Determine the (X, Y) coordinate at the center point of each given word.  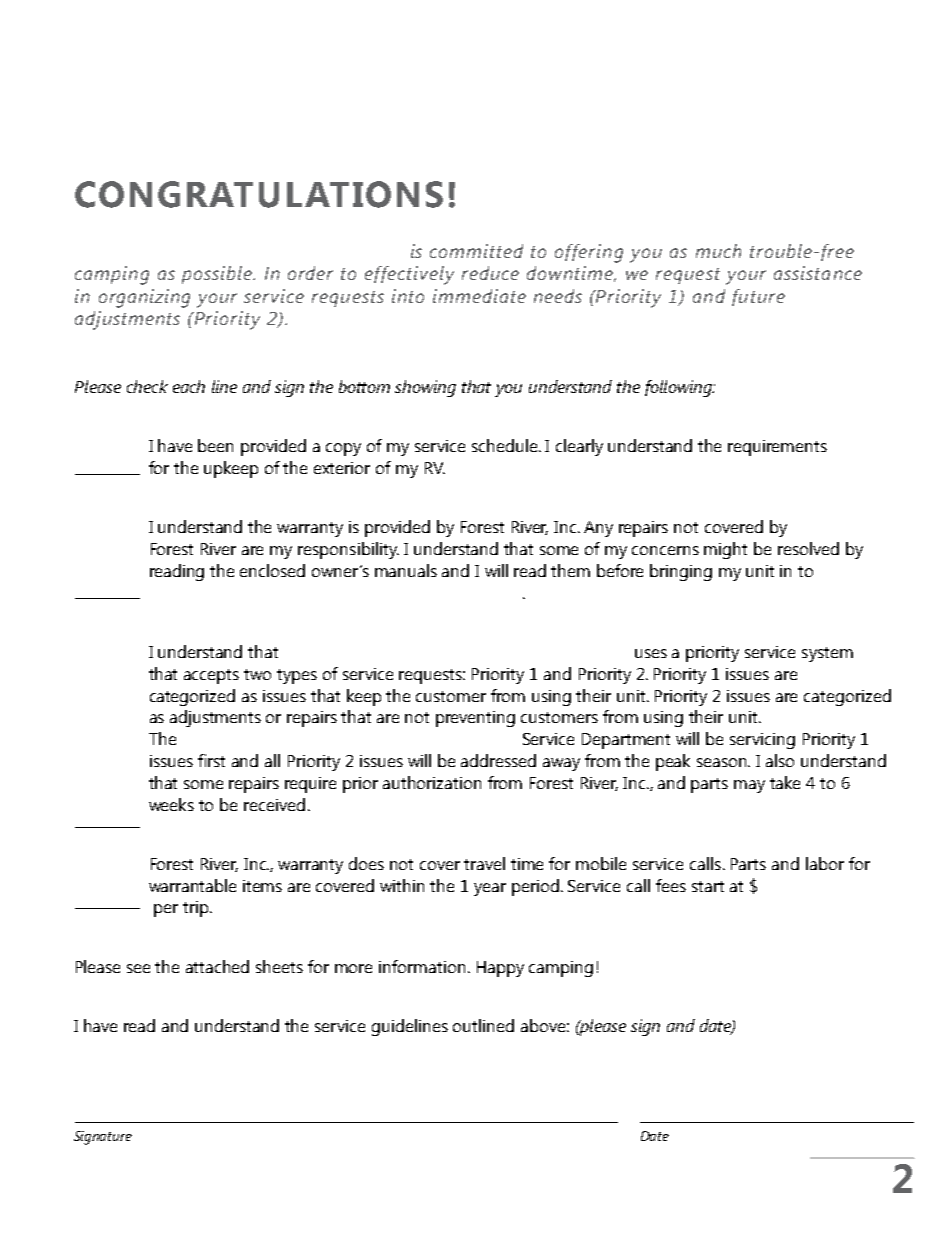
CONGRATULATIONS (259, 194)
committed (476, 251)
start (708, 886)
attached (217, 966)
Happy (500, 969)
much (718, 251)
